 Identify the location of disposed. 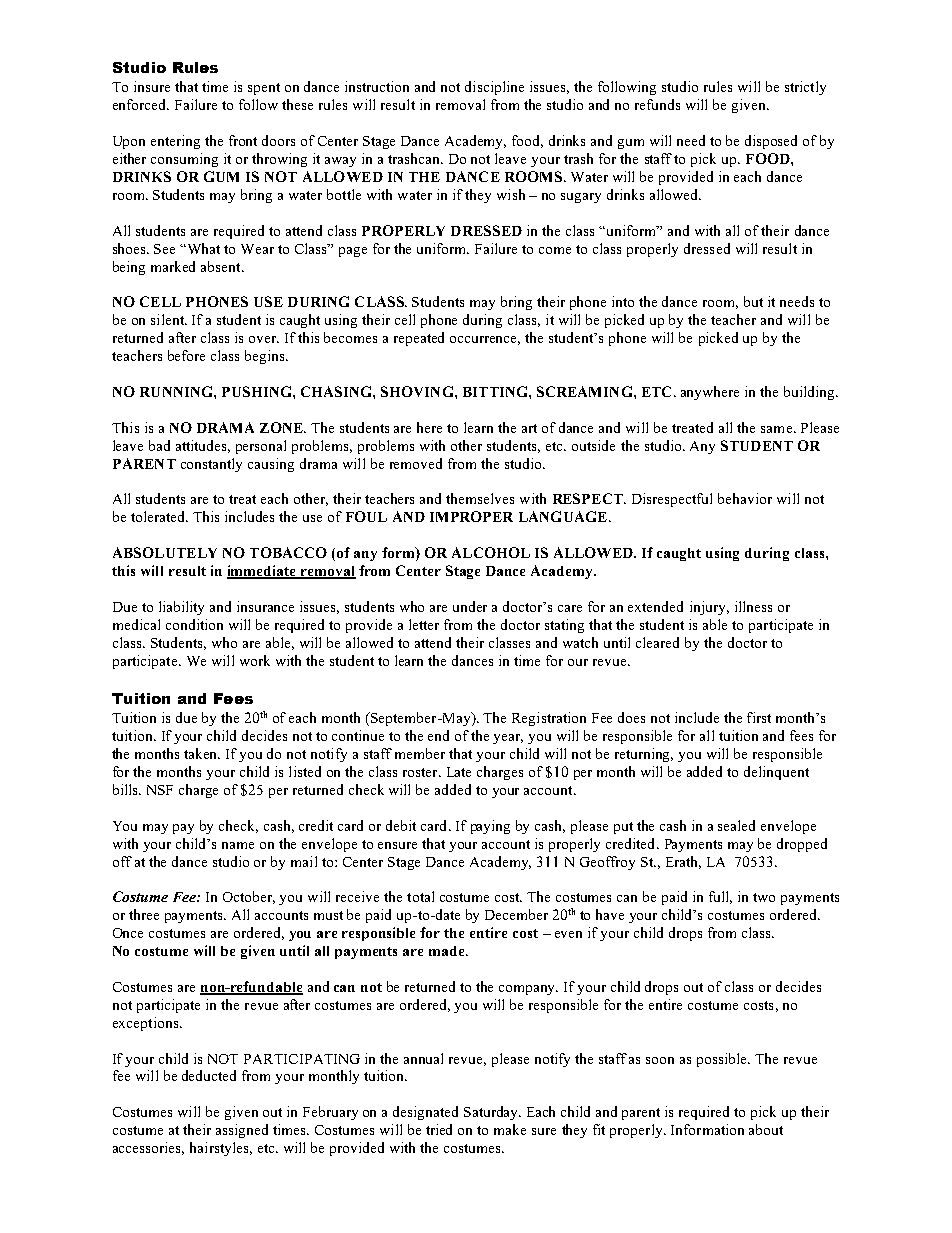
(771, 142).
